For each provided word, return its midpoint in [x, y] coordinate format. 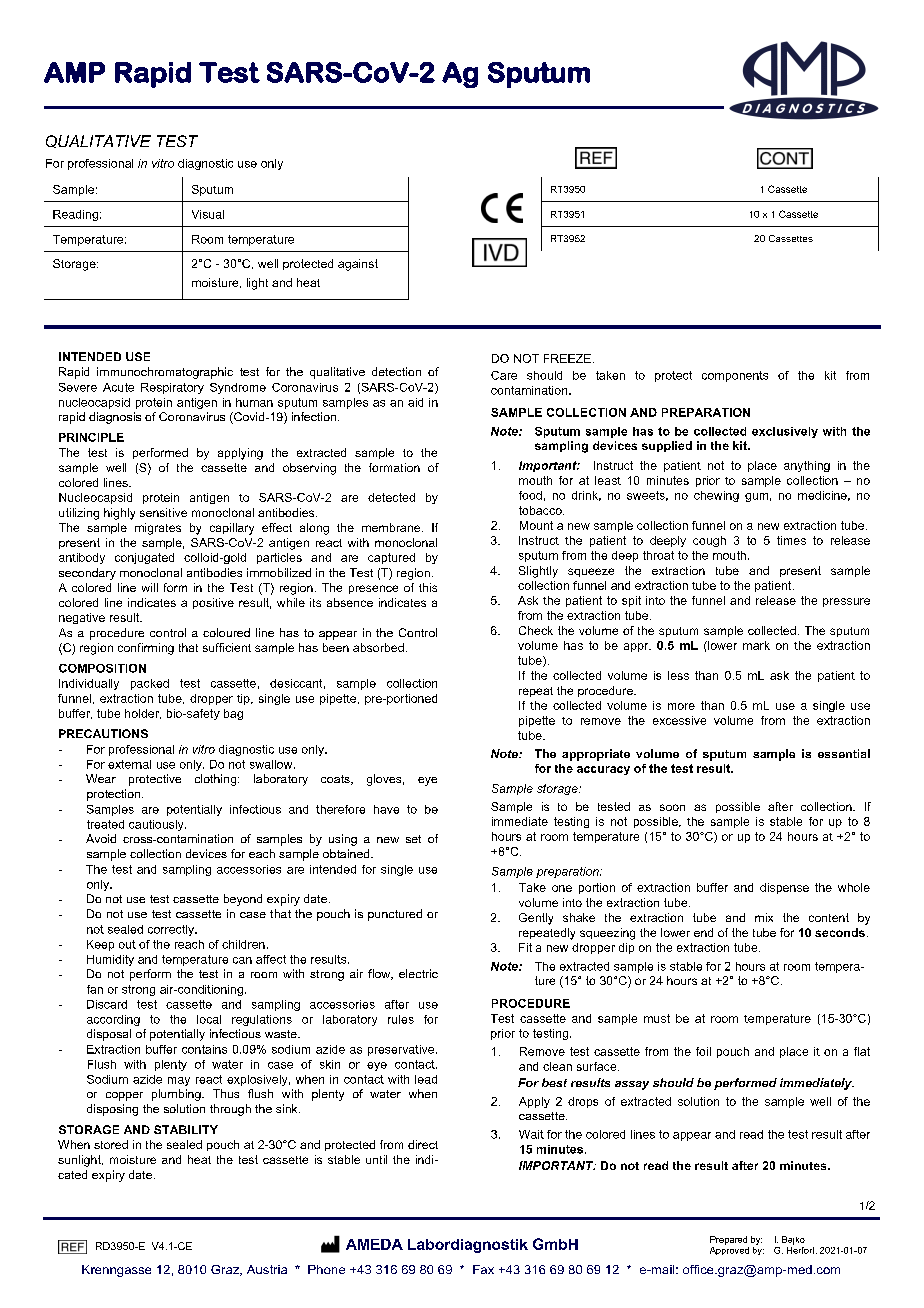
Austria [267, 1269]
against [358, 265]
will [150, 587]
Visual [208, 214]
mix [764, 917]
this [428, 587]
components [735, 376]
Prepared [728, 1240]
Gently [536, 919]
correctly [172, 930]
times [791, 540]
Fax [483, 1269]
